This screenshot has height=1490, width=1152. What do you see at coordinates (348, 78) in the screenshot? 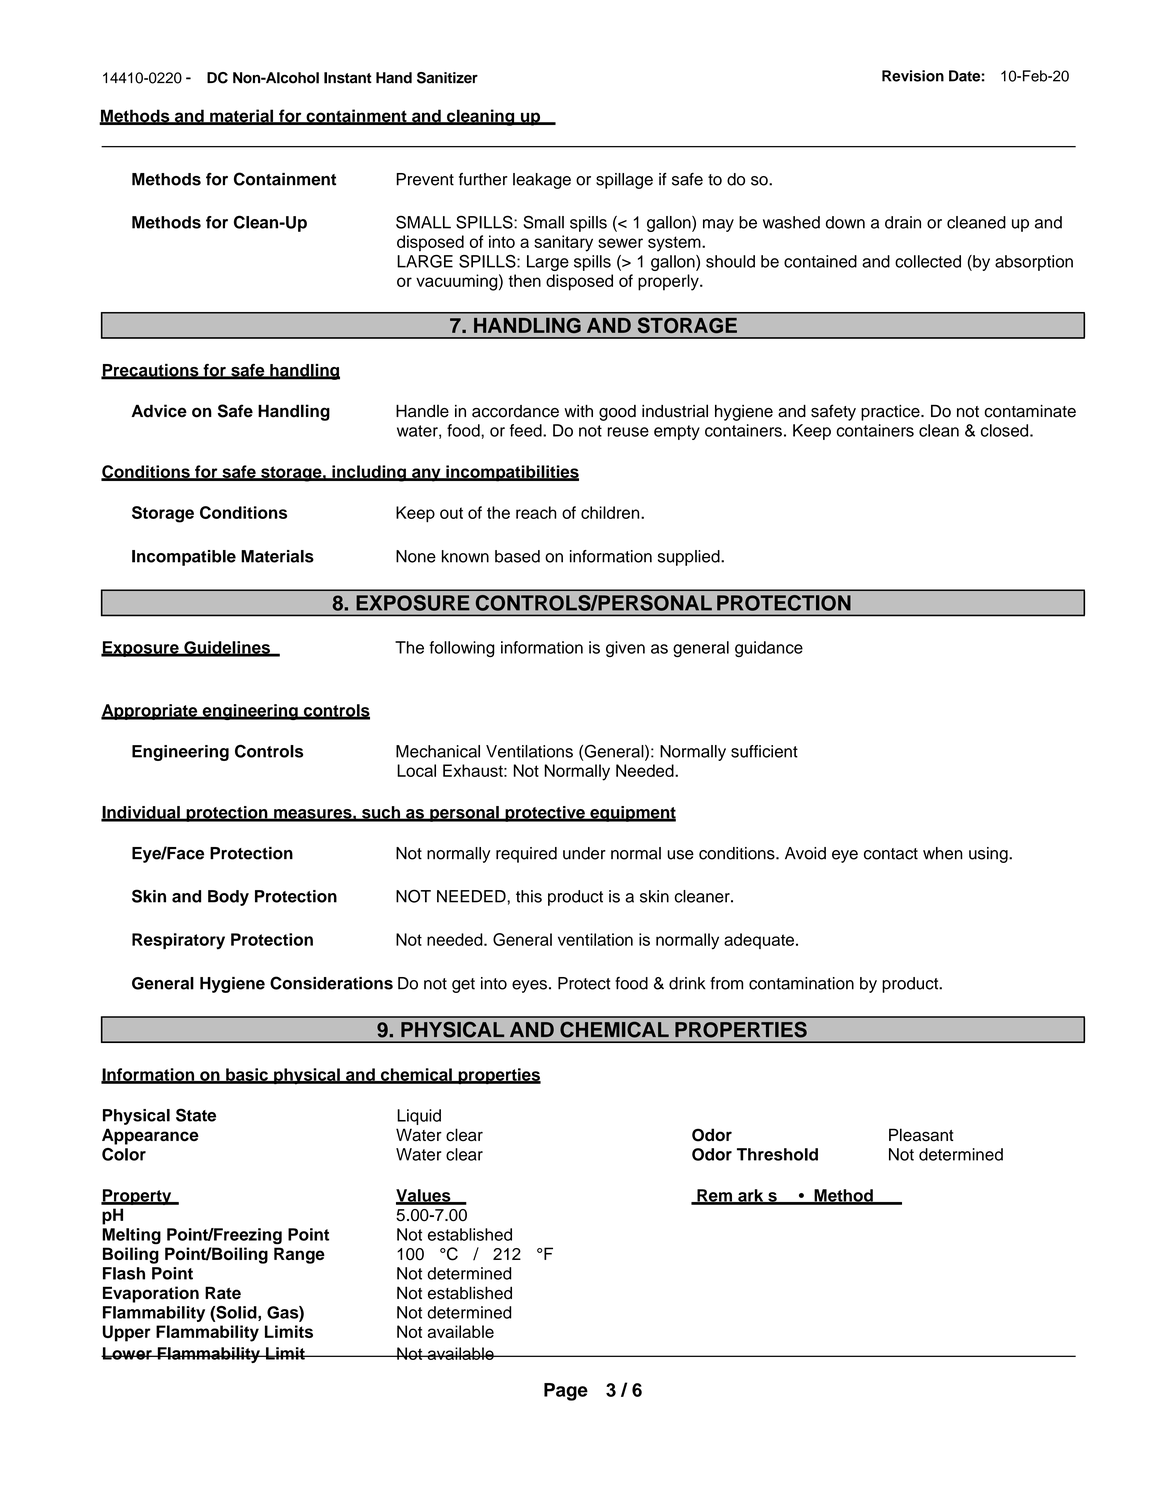
I see `Instant` at bounding box center [348, 78].
